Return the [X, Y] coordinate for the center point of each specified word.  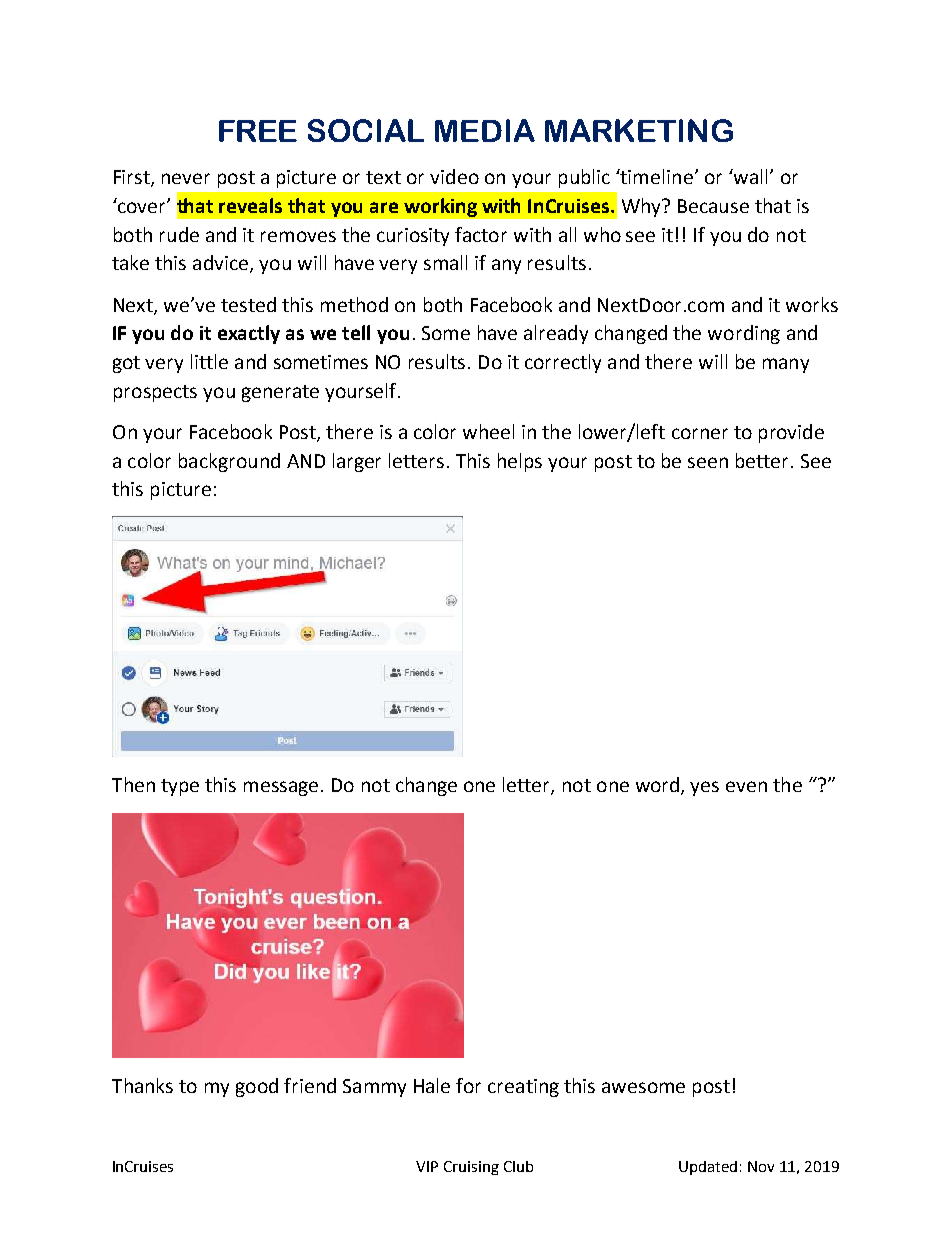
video [454, 176]
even [746, 786]
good [257, 1087]
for [468, 1085]
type [180, 787]
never [186, 178]
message [281, 788]
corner [700, 433]
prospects [155, 393]
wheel [488, 431]
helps [520, 462]
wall [749, 176]
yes [704, 788]
